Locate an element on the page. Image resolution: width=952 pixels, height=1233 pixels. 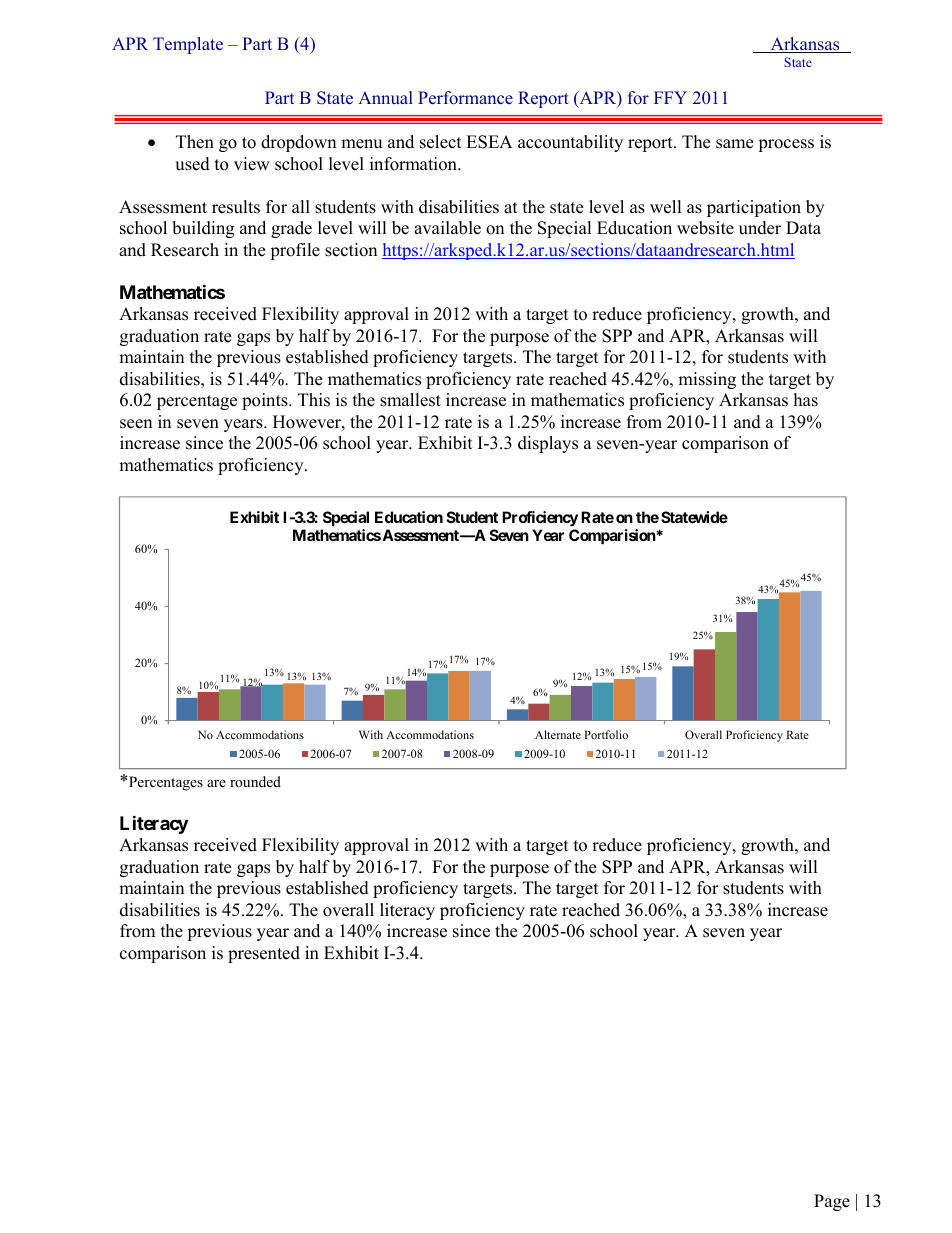
rounded is located at coordinates (255, 781).
